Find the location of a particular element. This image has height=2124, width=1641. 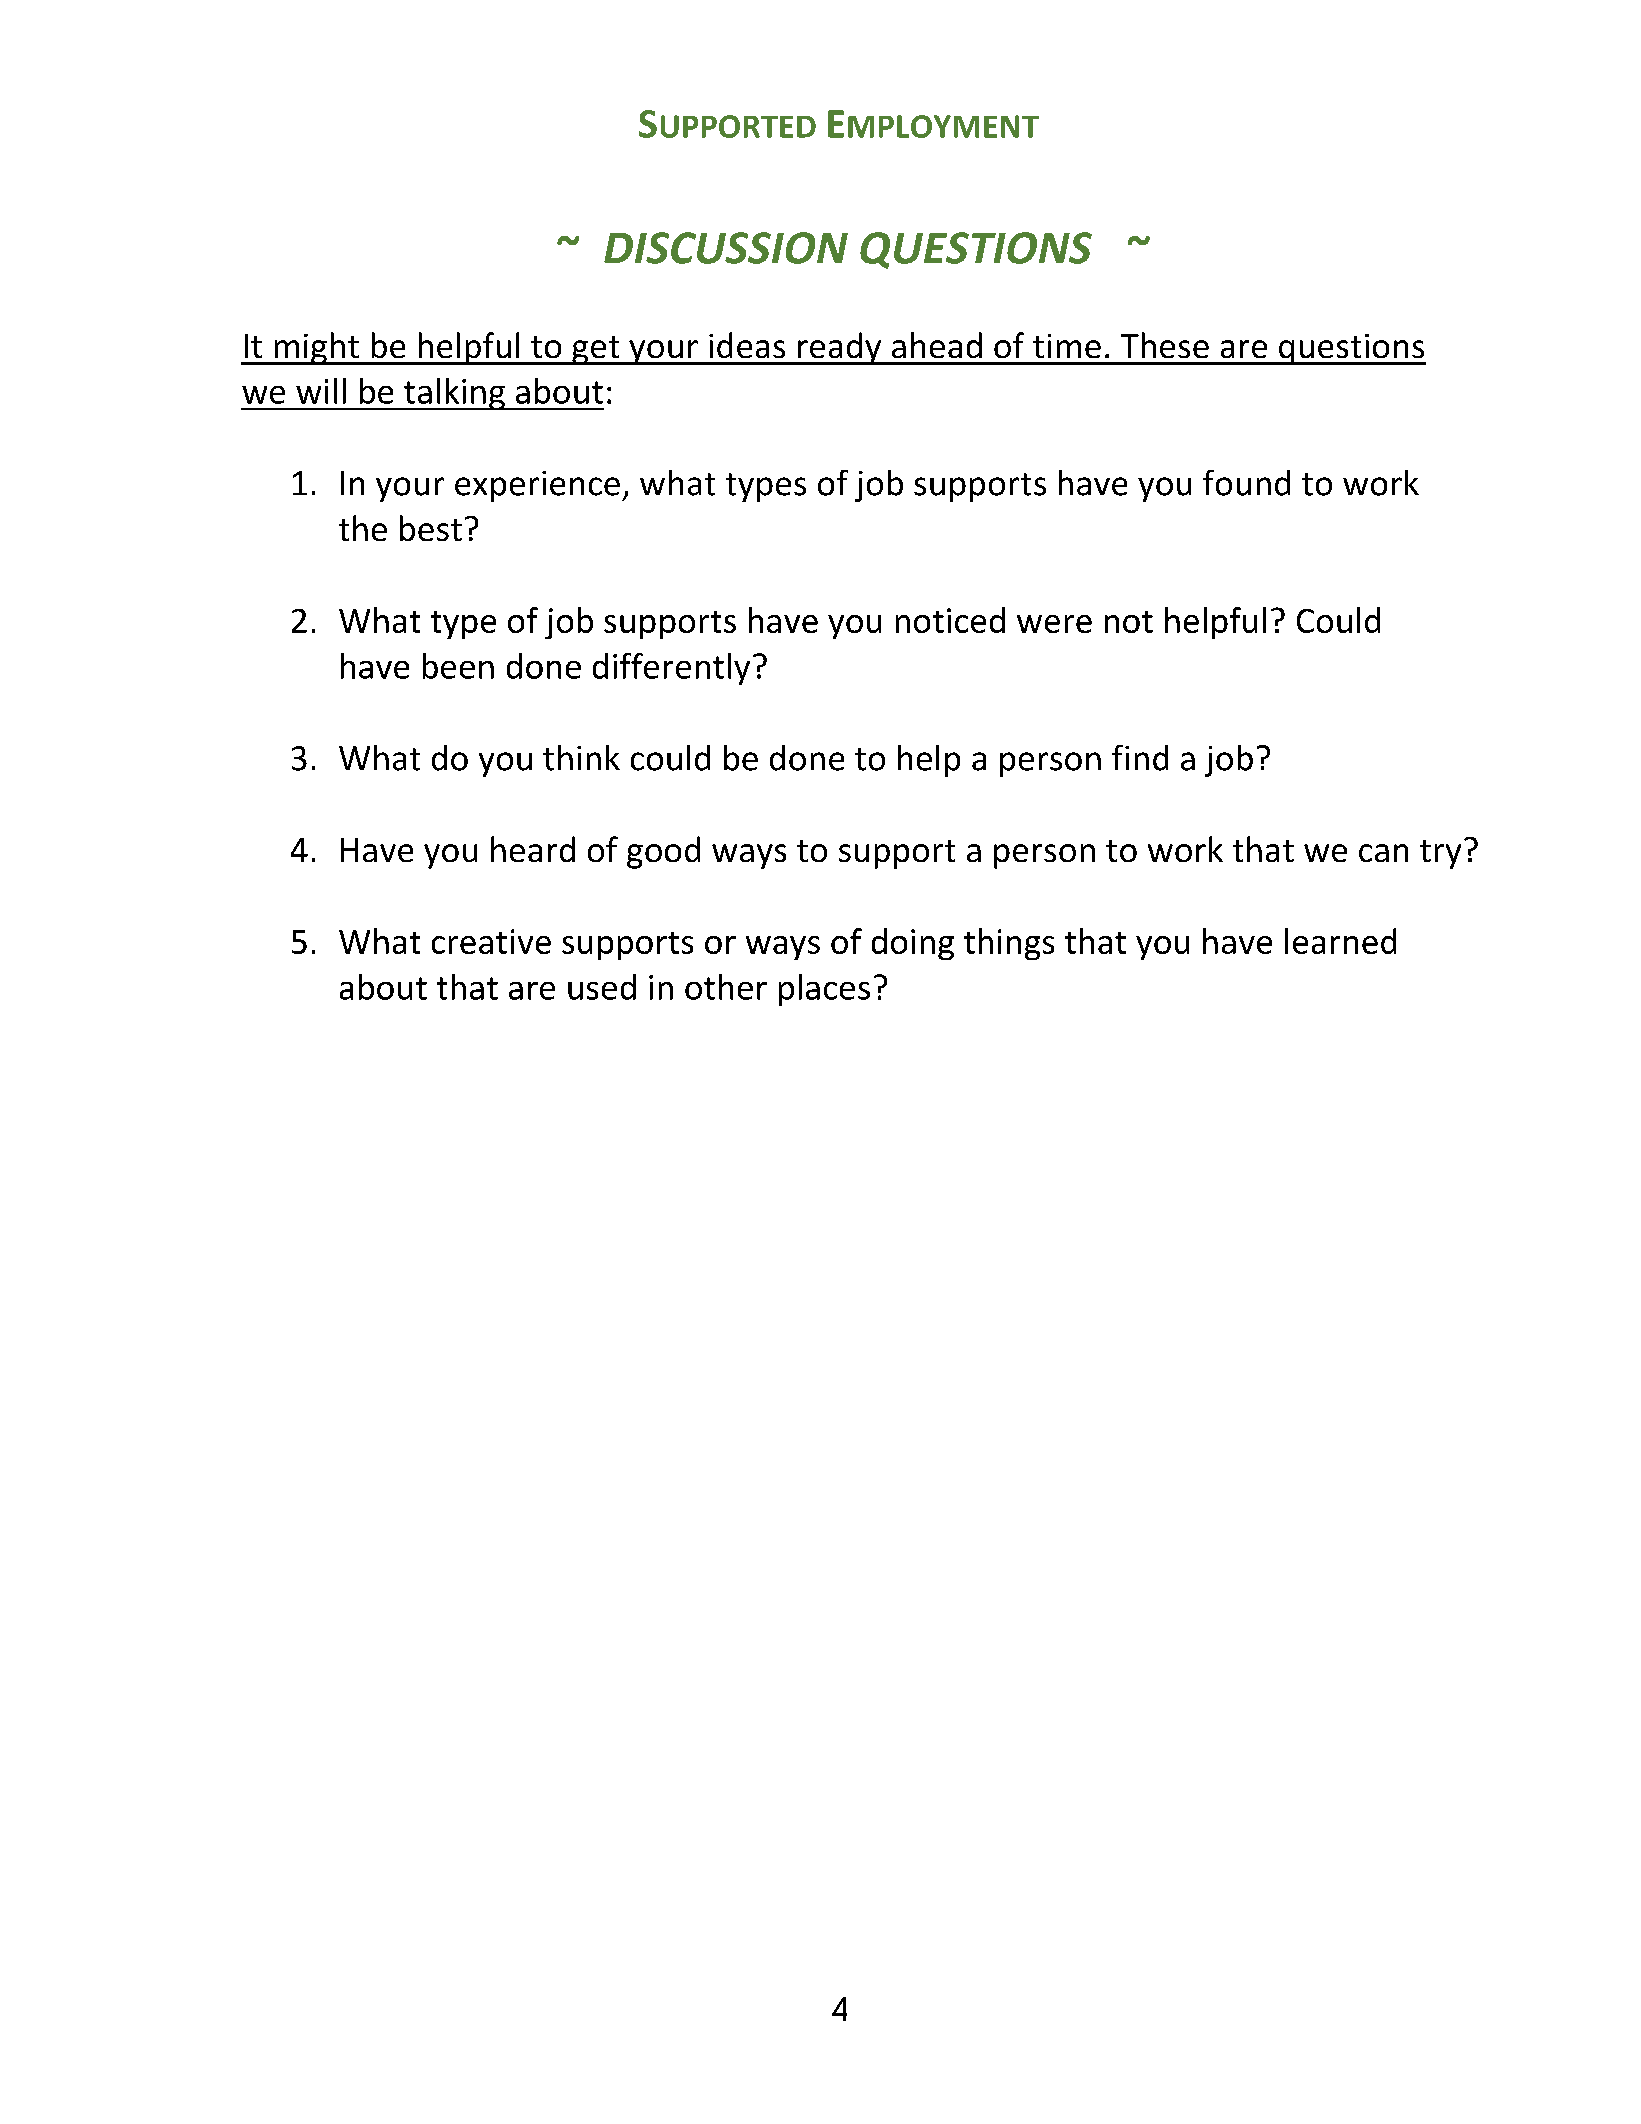

experience is located at coordinates (537, 486).
